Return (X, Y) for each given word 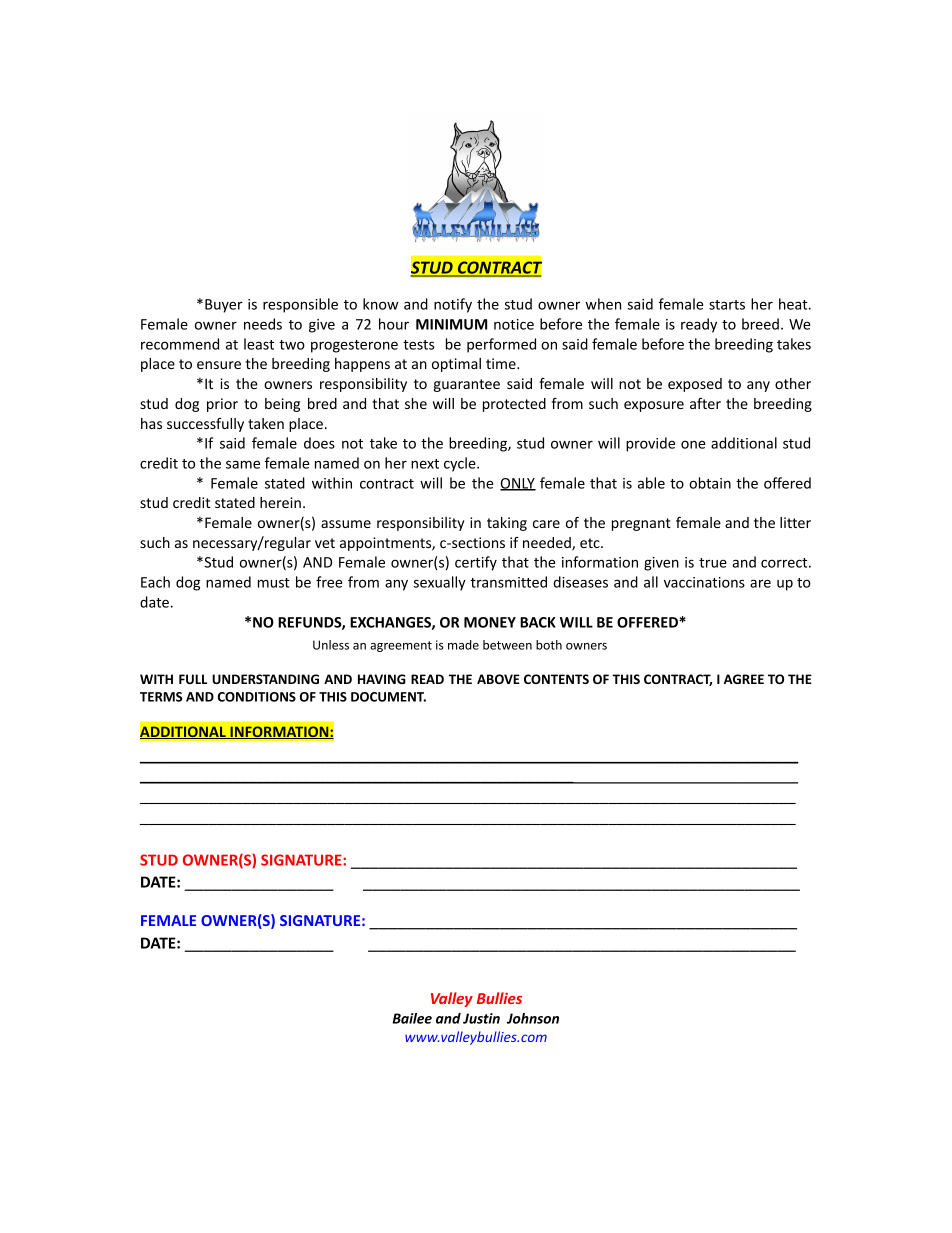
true (713, 563)
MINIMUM (451, 324)
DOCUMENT (388, 697)
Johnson (533, 1018)
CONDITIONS (257, 697)
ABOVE (498, 679)
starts (727, 305)
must (274, 583)
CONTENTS (556, 679)
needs (263, 324)
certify (476, 563)
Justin (481, 1018)
